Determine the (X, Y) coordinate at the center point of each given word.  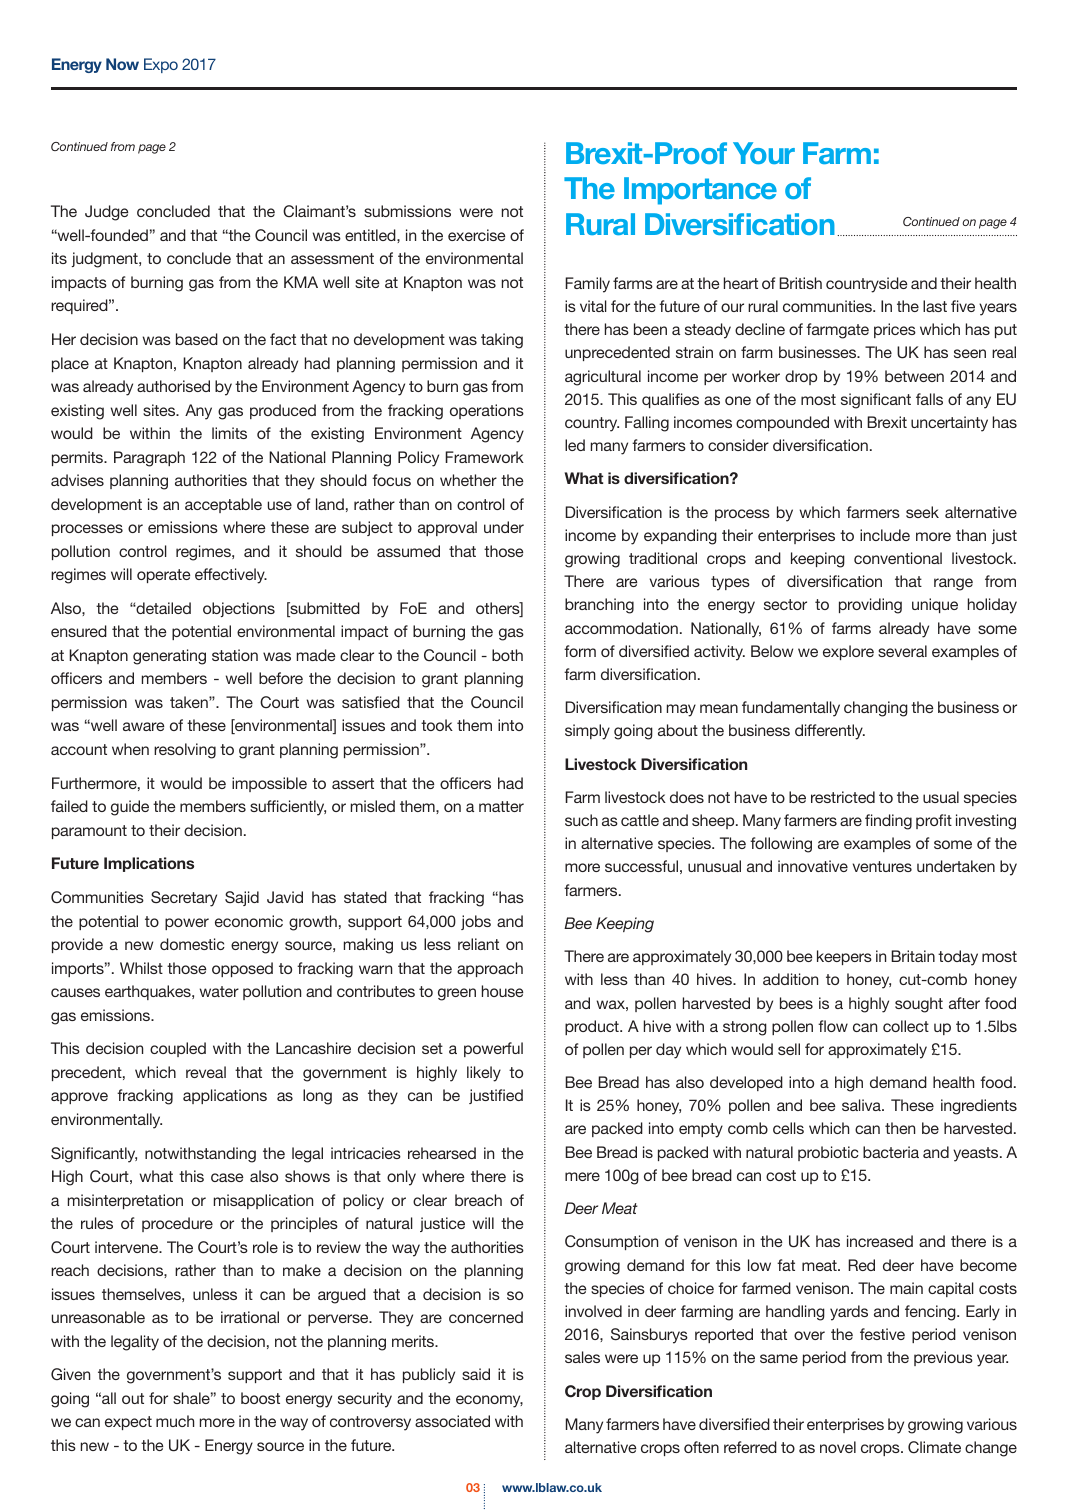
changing (876, 709)
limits (229, 433)
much (175, 1421)
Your (764, 153)
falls (929, 399)
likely (484, 1074)
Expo (161, 65)
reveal (206, 1072)
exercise (476, 235)
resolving (185, 751)
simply (587, 732)
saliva (862, 1105)
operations (487, 411)
